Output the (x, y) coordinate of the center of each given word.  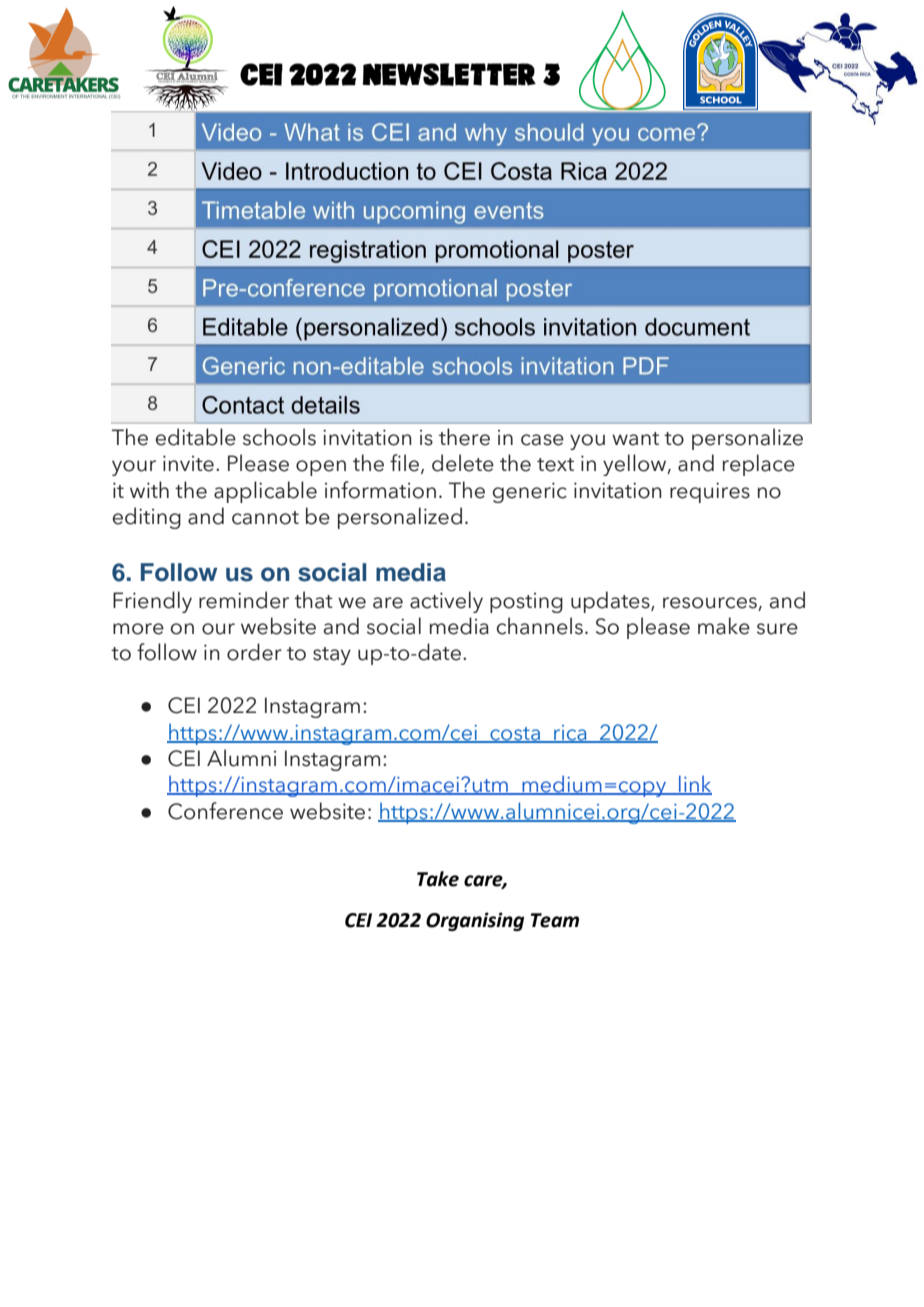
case (542, 440)
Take (438, 879)
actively (446, 602)
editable (196, 437)
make (724, 626)
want (635, 439)
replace (759, 465)
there (464, 437)
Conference (225, 811)
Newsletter (449, 74)
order (254, 652)
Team (555, 920)
